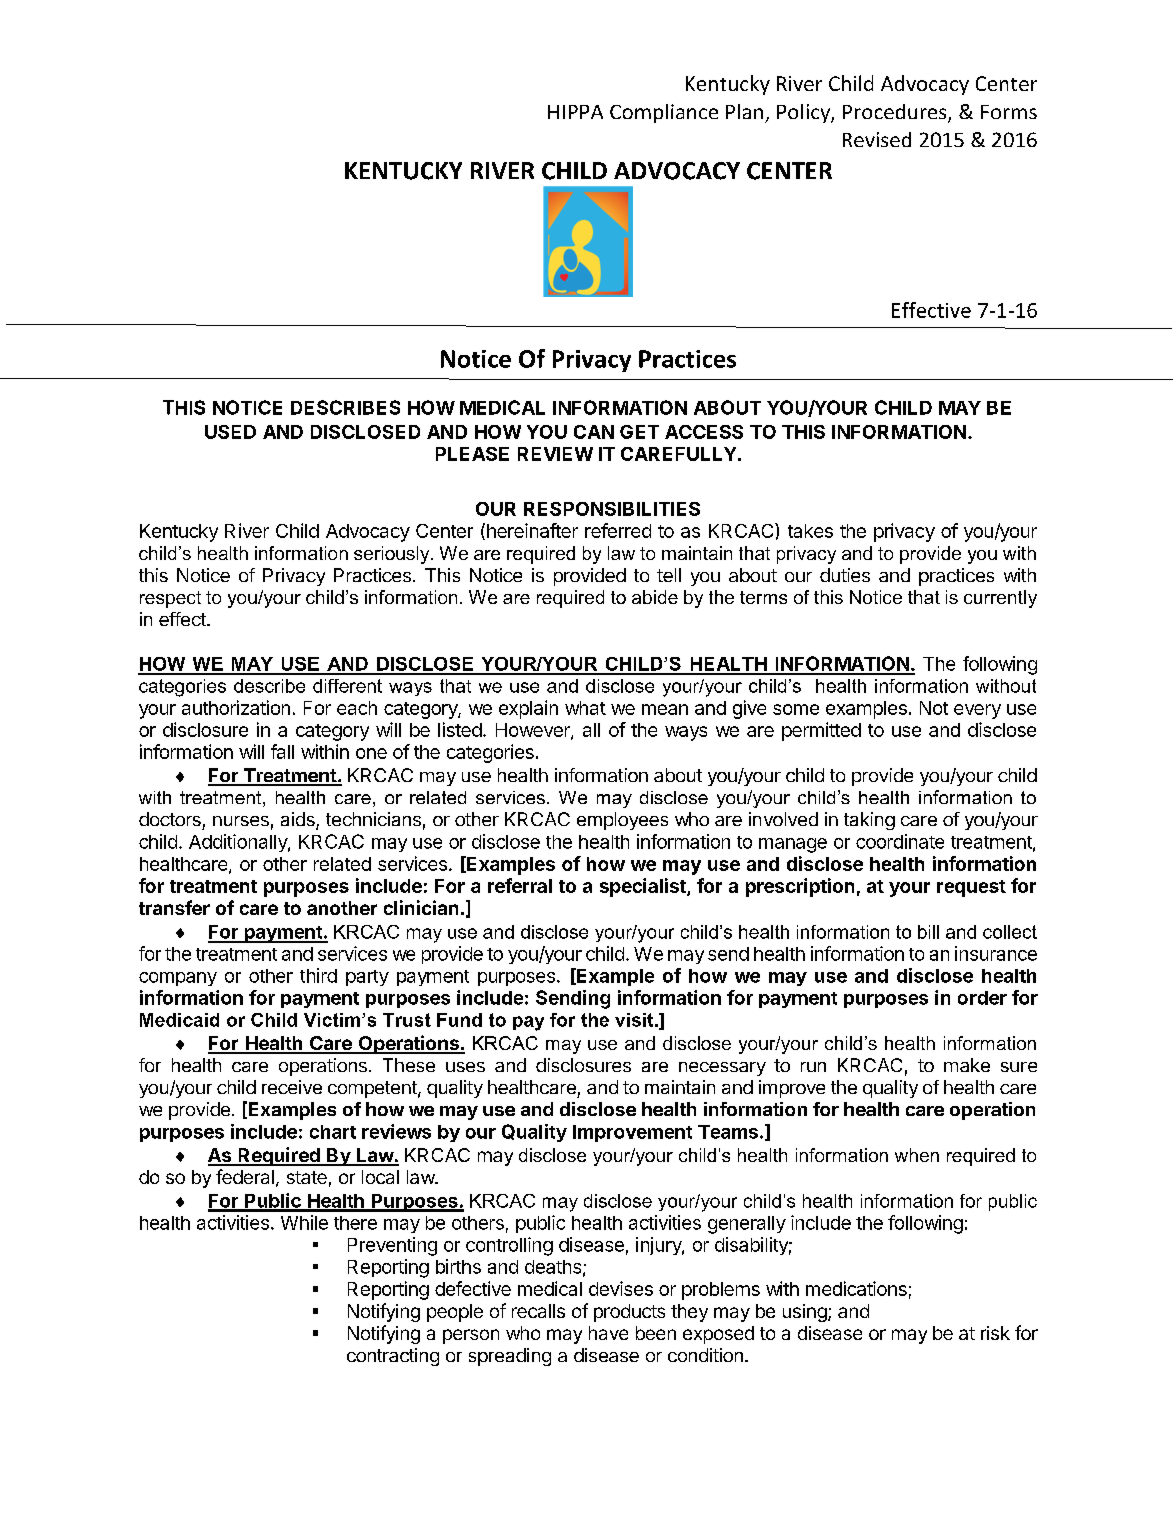 This document has width=1176, height=1522. Describe the element at coordinates (575, 112) in the document. I see `HIPPA` at that location.
